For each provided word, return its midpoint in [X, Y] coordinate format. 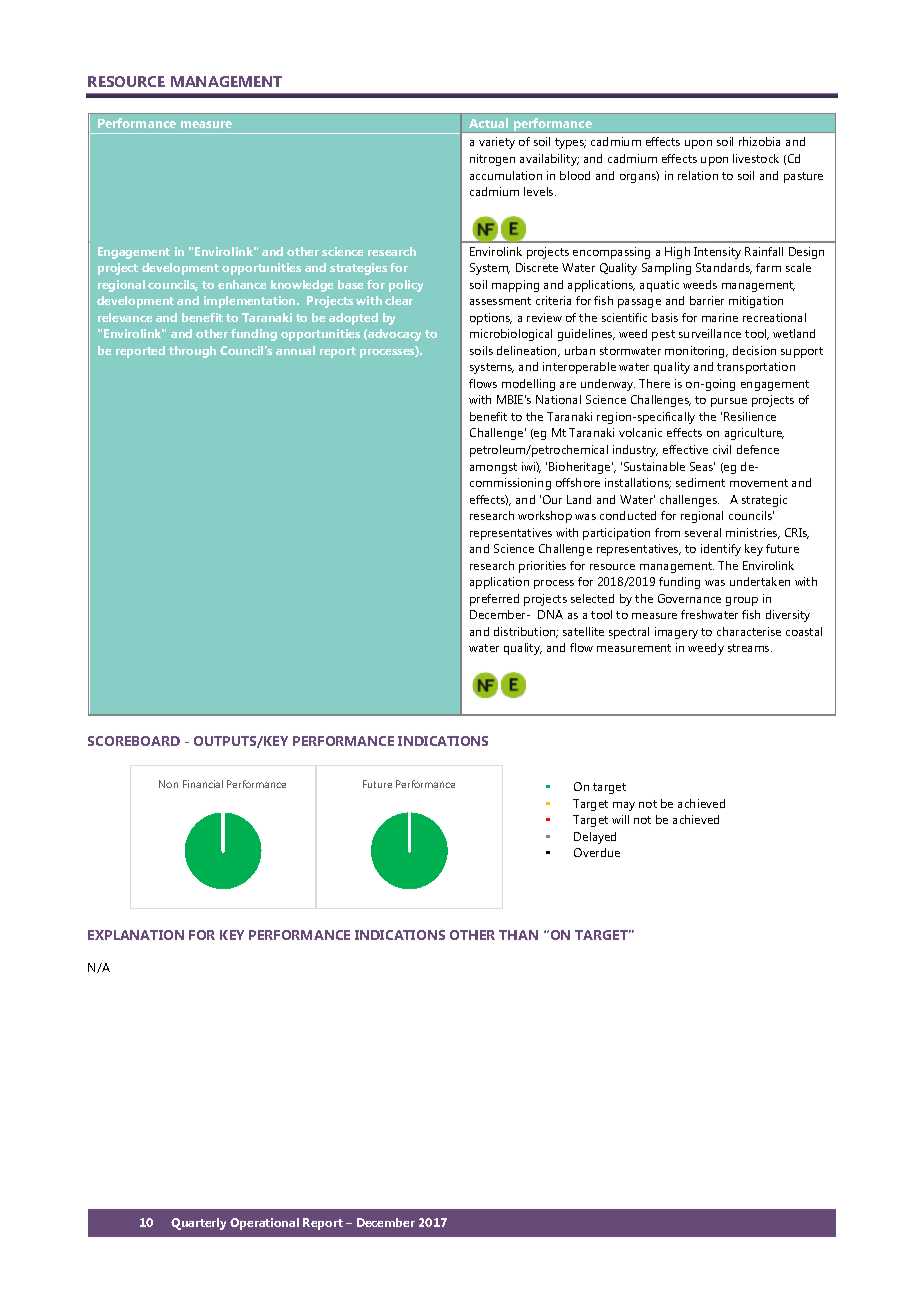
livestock [756, 158]
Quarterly [198, 1224]
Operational [264, 1224]
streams [750, 648]
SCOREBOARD [134, 741]
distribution [526, 632]
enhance [242, 284]
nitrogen [492, 160]
